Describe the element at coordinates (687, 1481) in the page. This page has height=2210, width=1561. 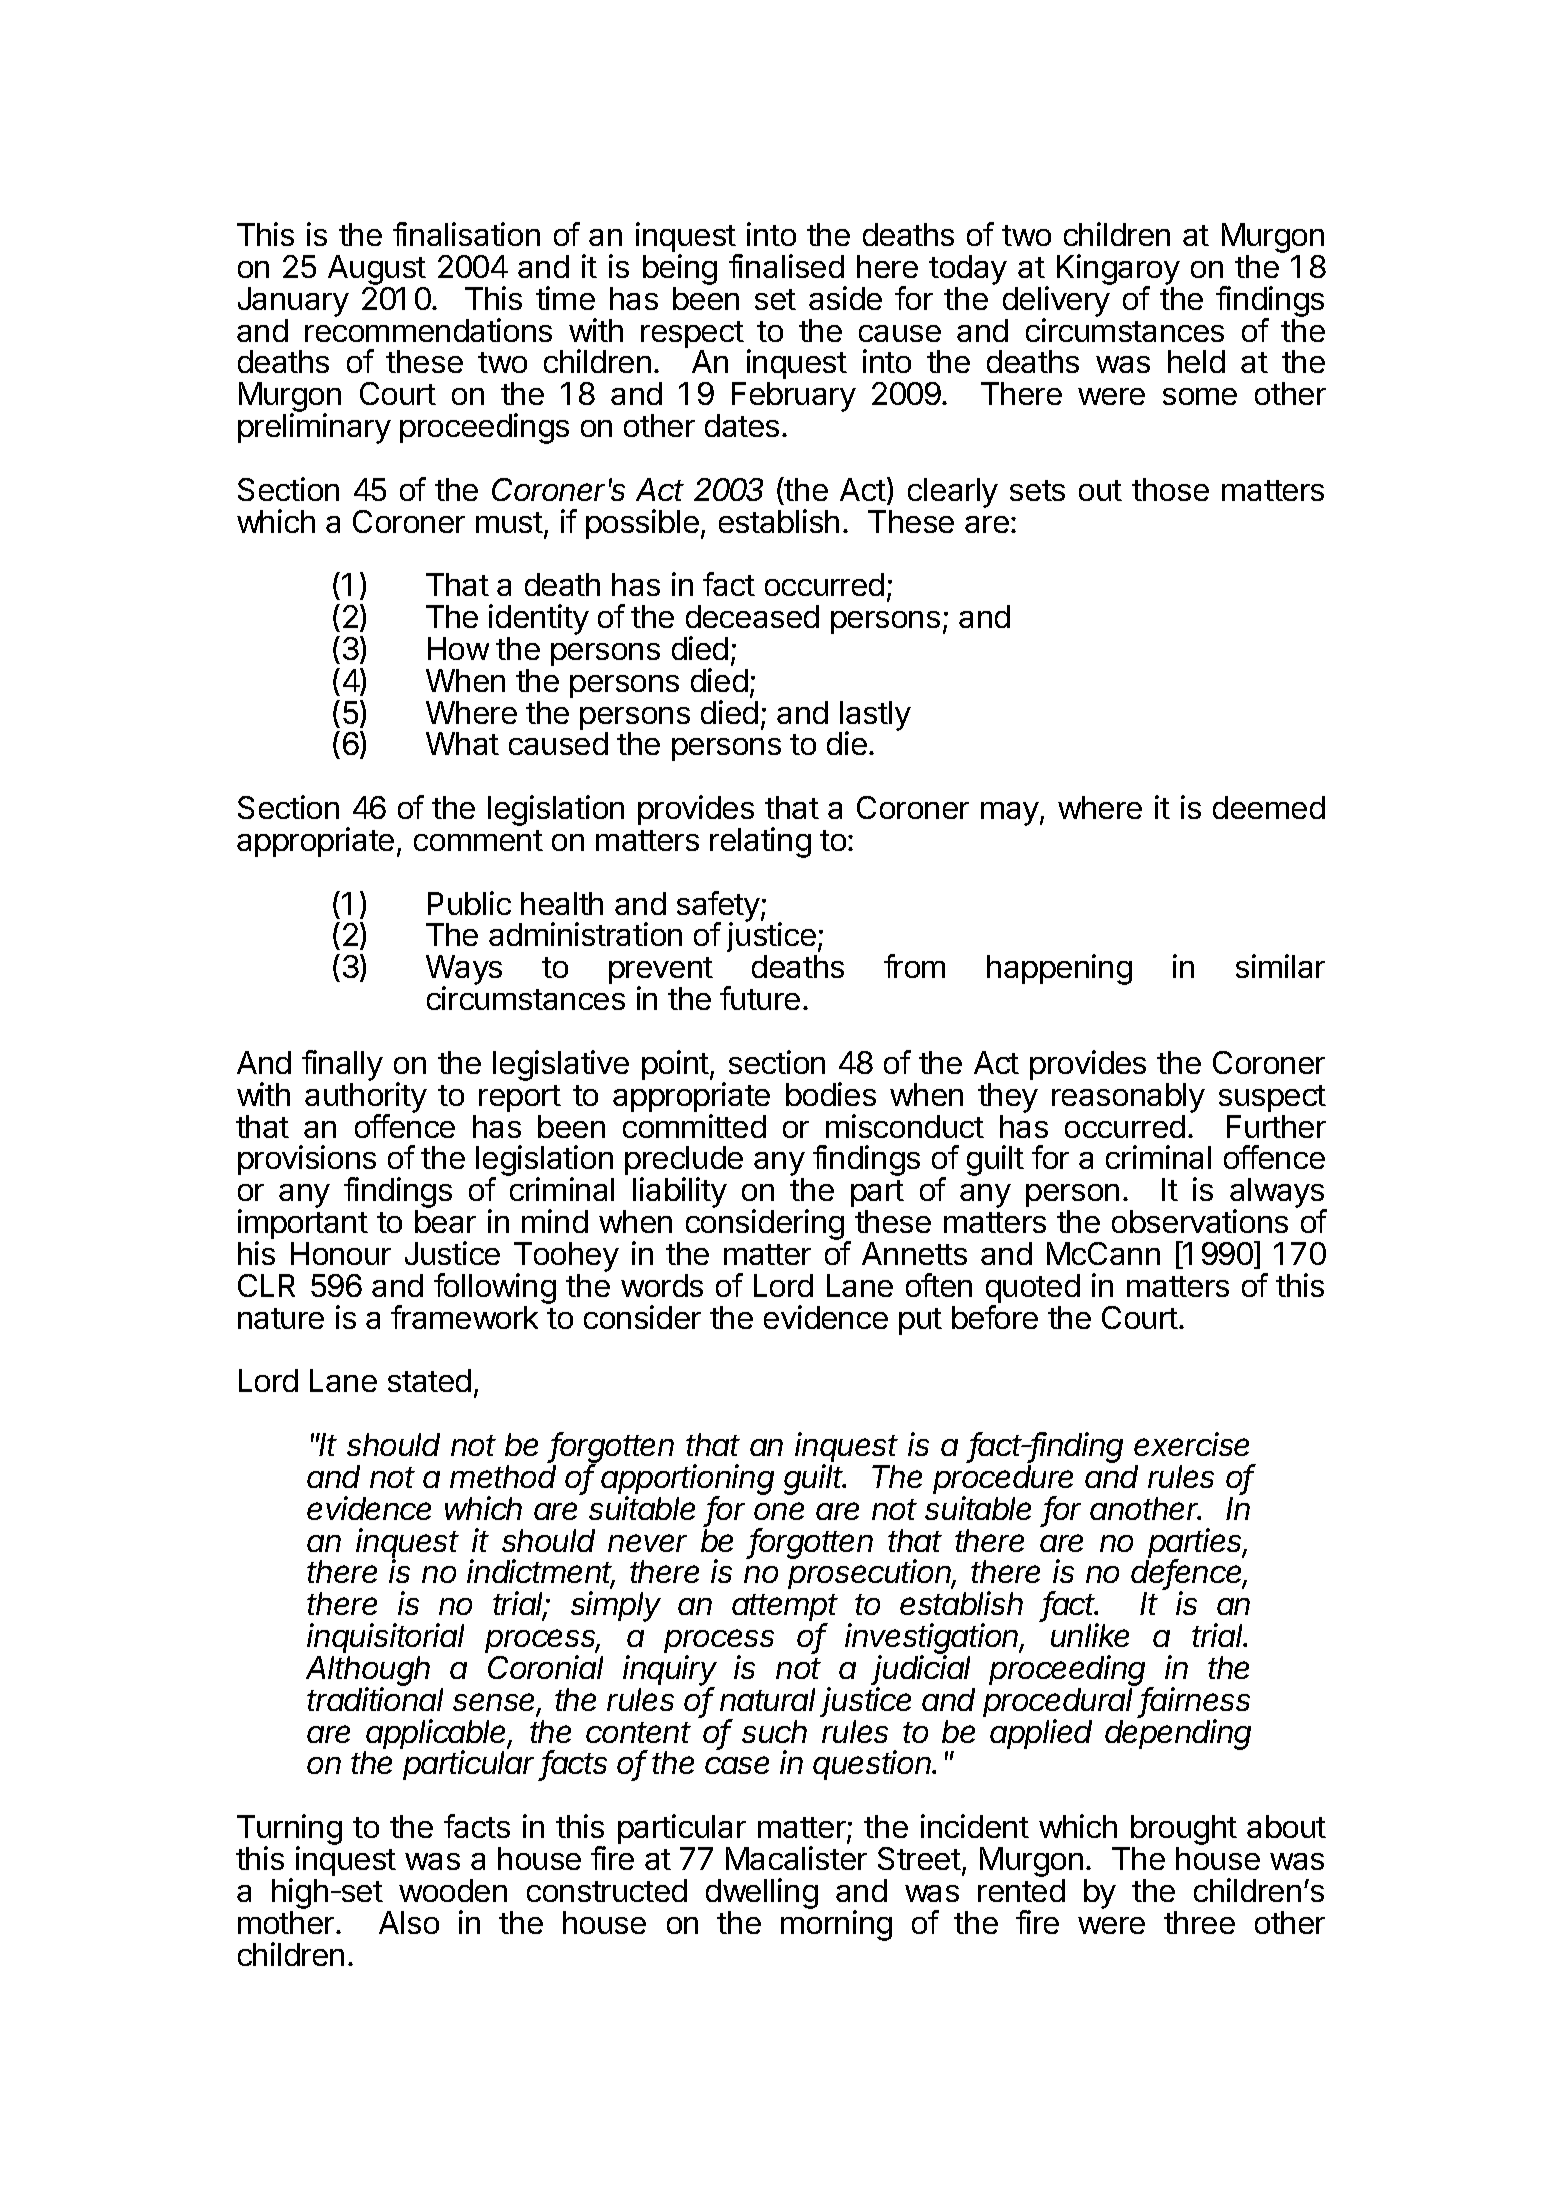
I see `apportioning` at that location.
